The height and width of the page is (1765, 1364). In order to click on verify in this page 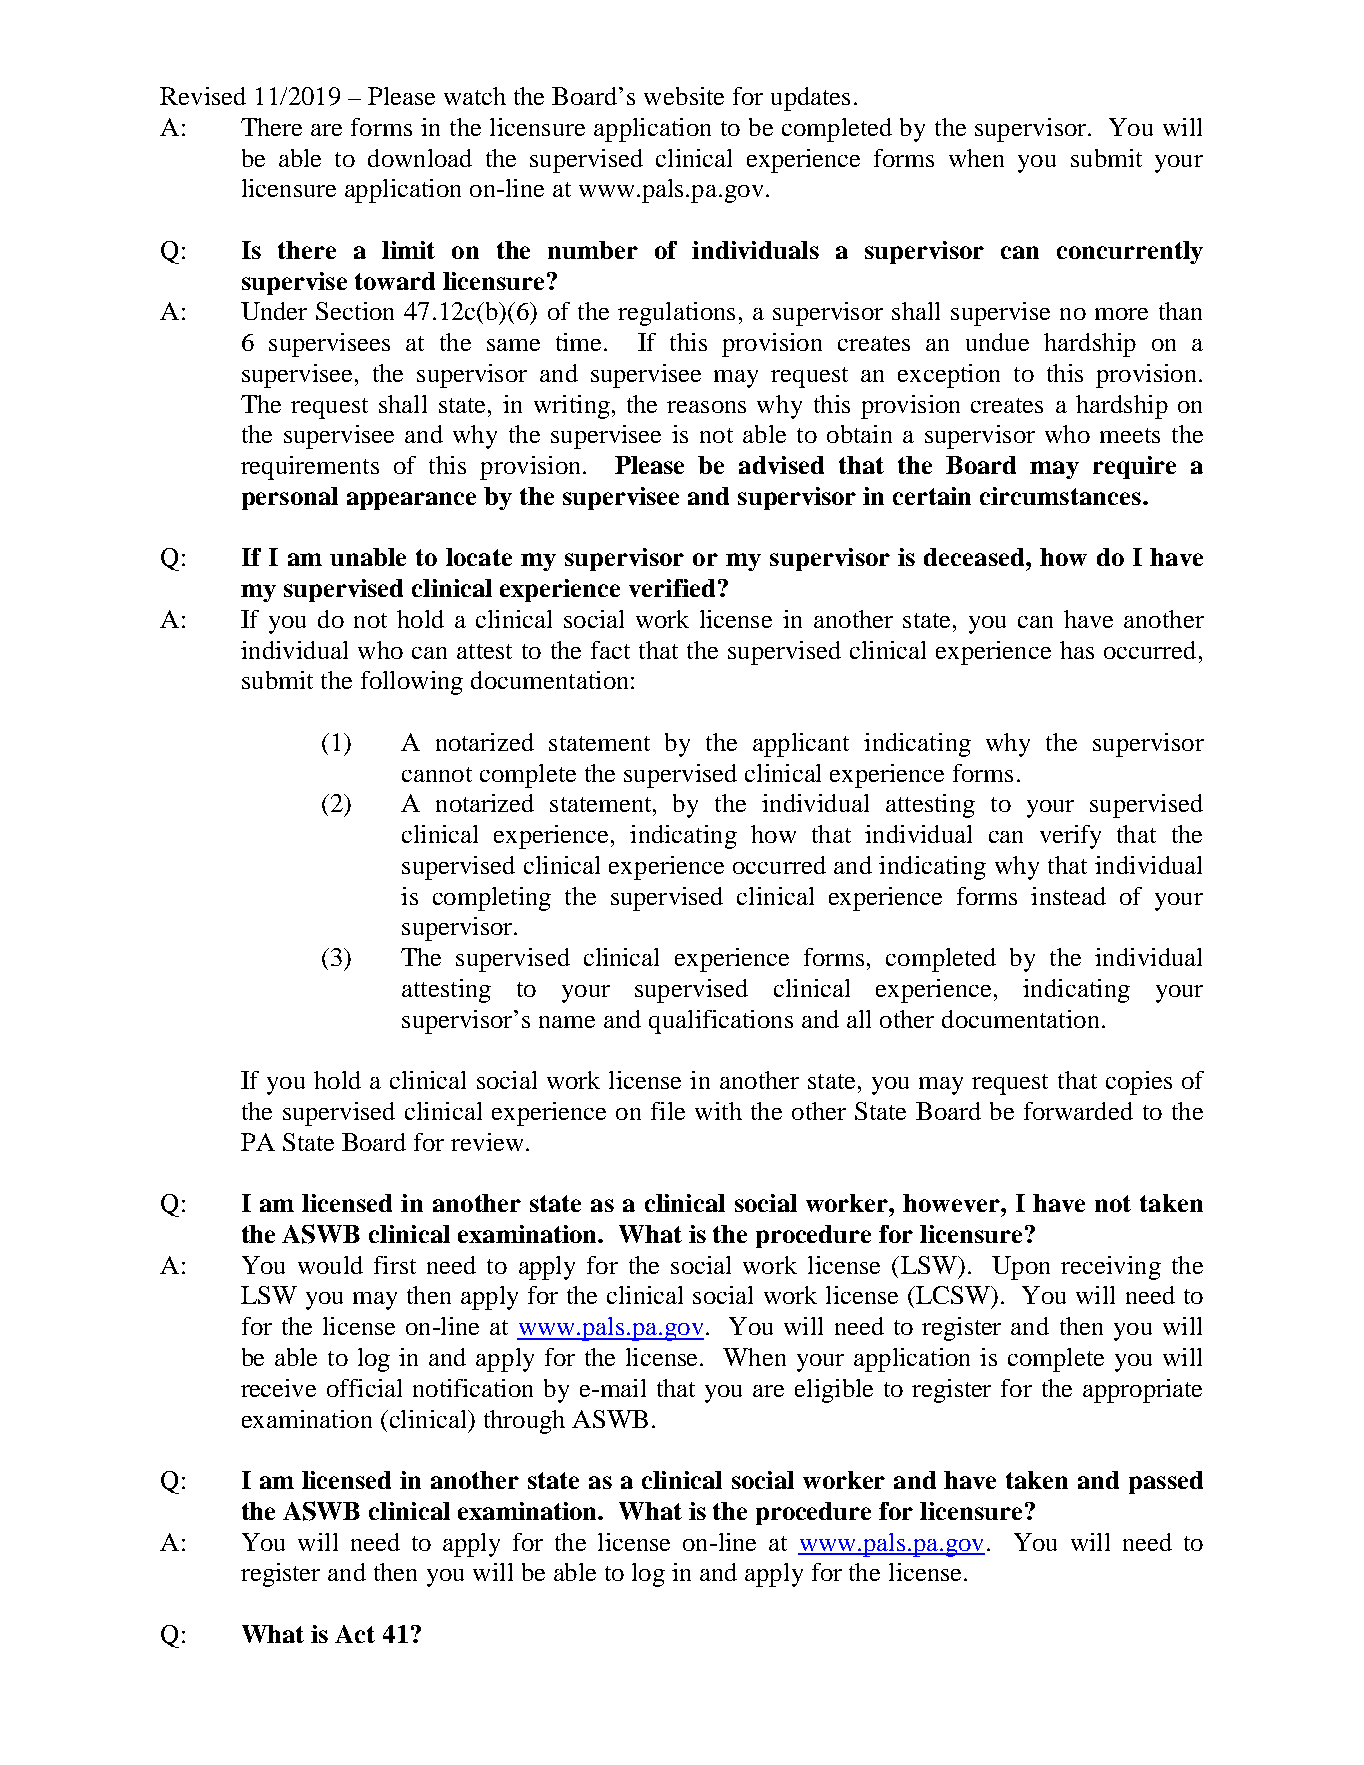, I will do `click(1070, 837)`.
